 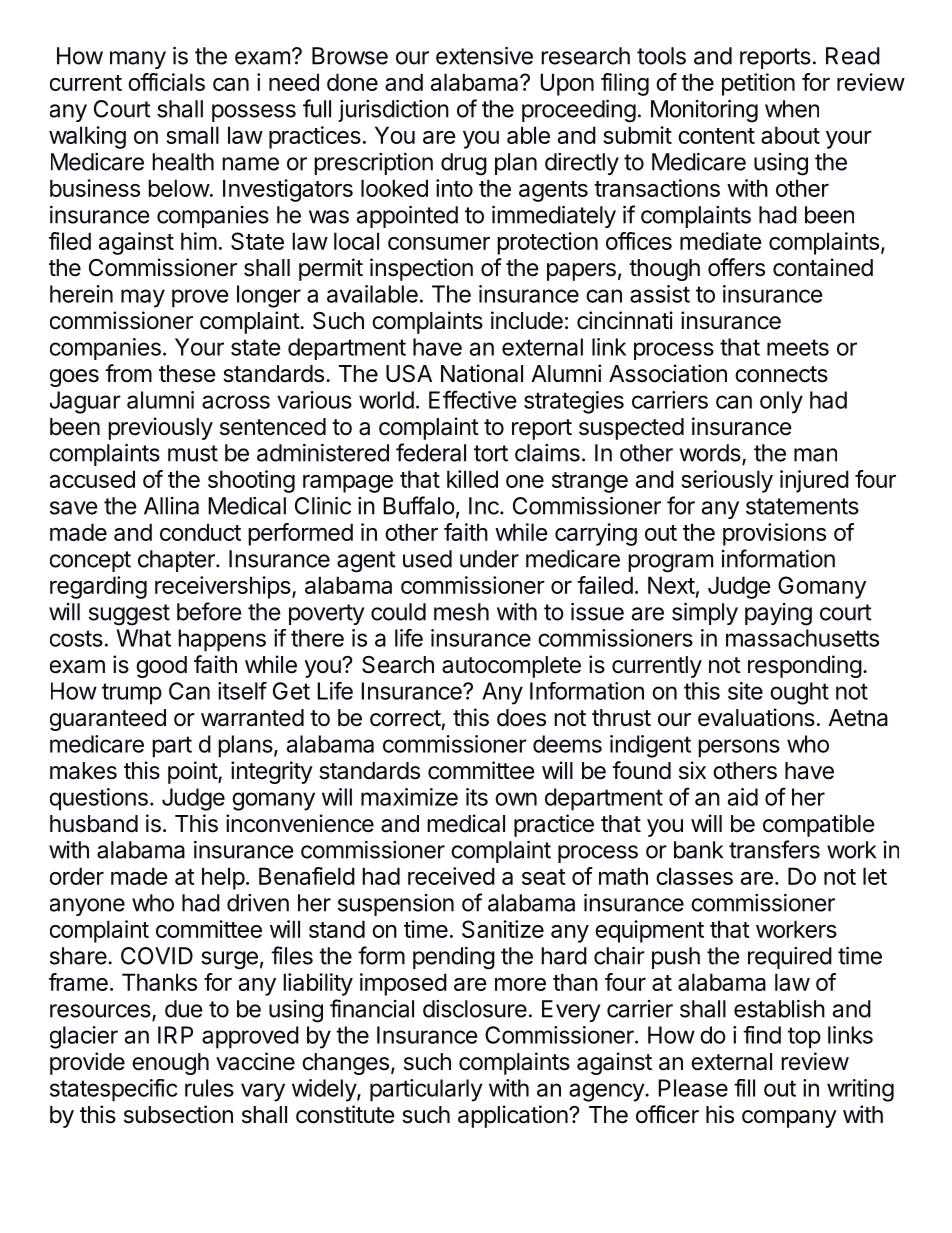 What do you see at coordinates (177, 561) in the image?
I see `chapter` at bounding box center [177, 561].
